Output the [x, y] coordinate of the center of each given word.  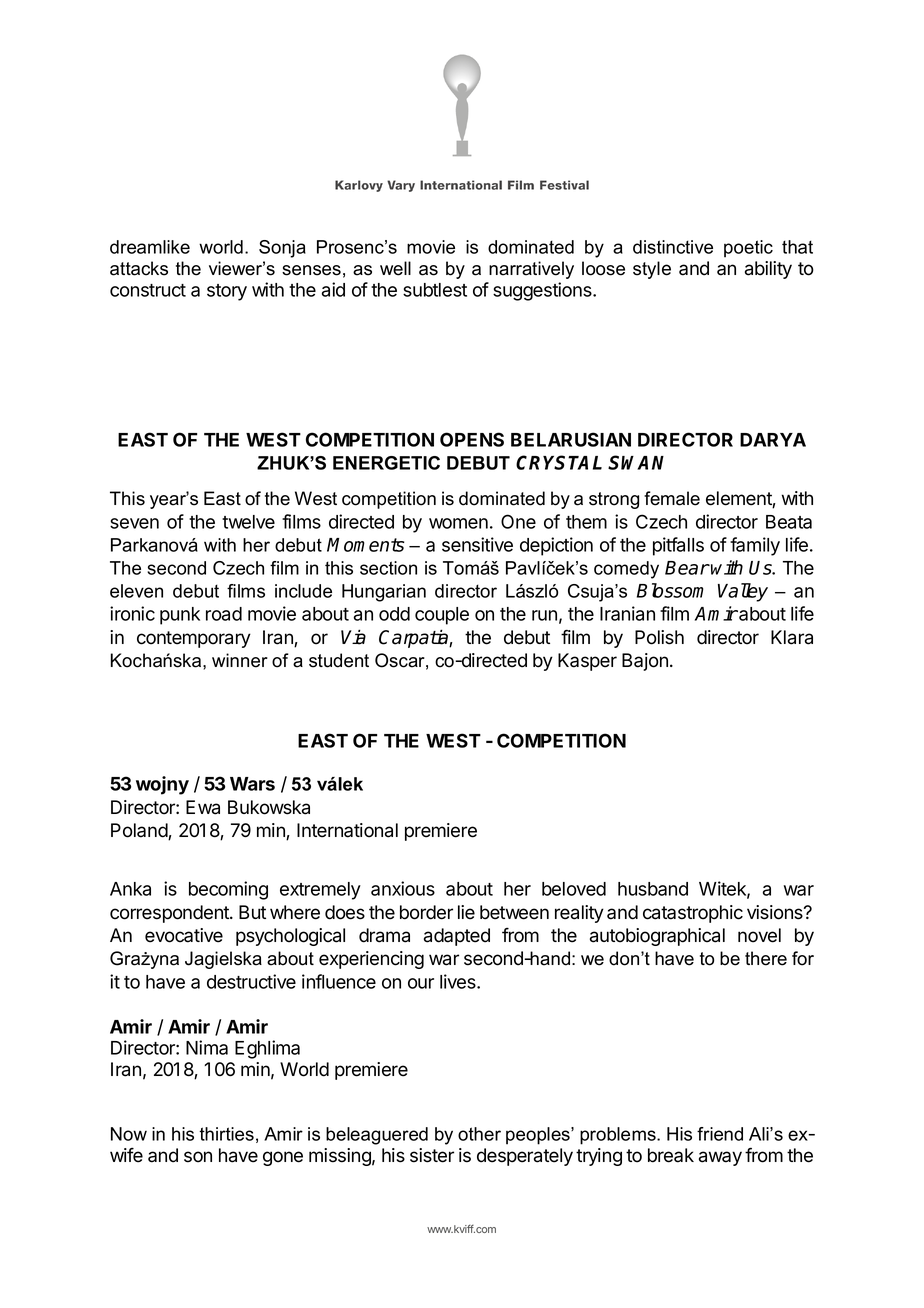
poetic [748, 249]
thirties [226, 1134]
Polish [659, 637]
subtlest [435, 290]
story [227, 292]
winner [240, 660]
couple [442, 616]
